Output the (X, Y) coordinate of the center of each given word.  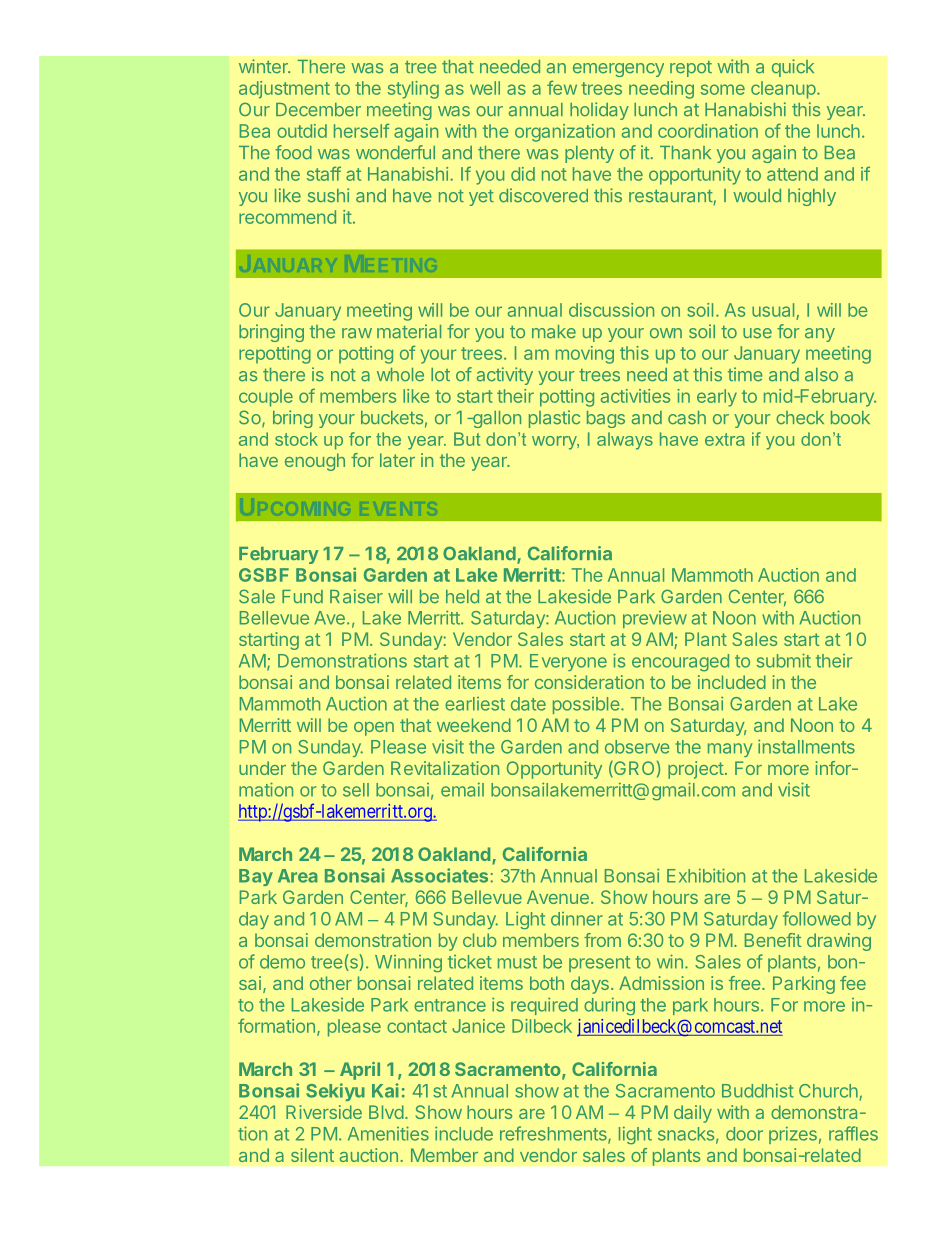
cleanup (783, 90)
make (554, 332)
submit (784, 660)
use (757, 333)
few (562, 87)
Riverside (324, 1112)
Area (298, 876)
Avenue (558, 897)
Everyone (568, 662)
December (318, 110)
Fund (302, 596)
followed (817, 918)
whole (400, 375)
